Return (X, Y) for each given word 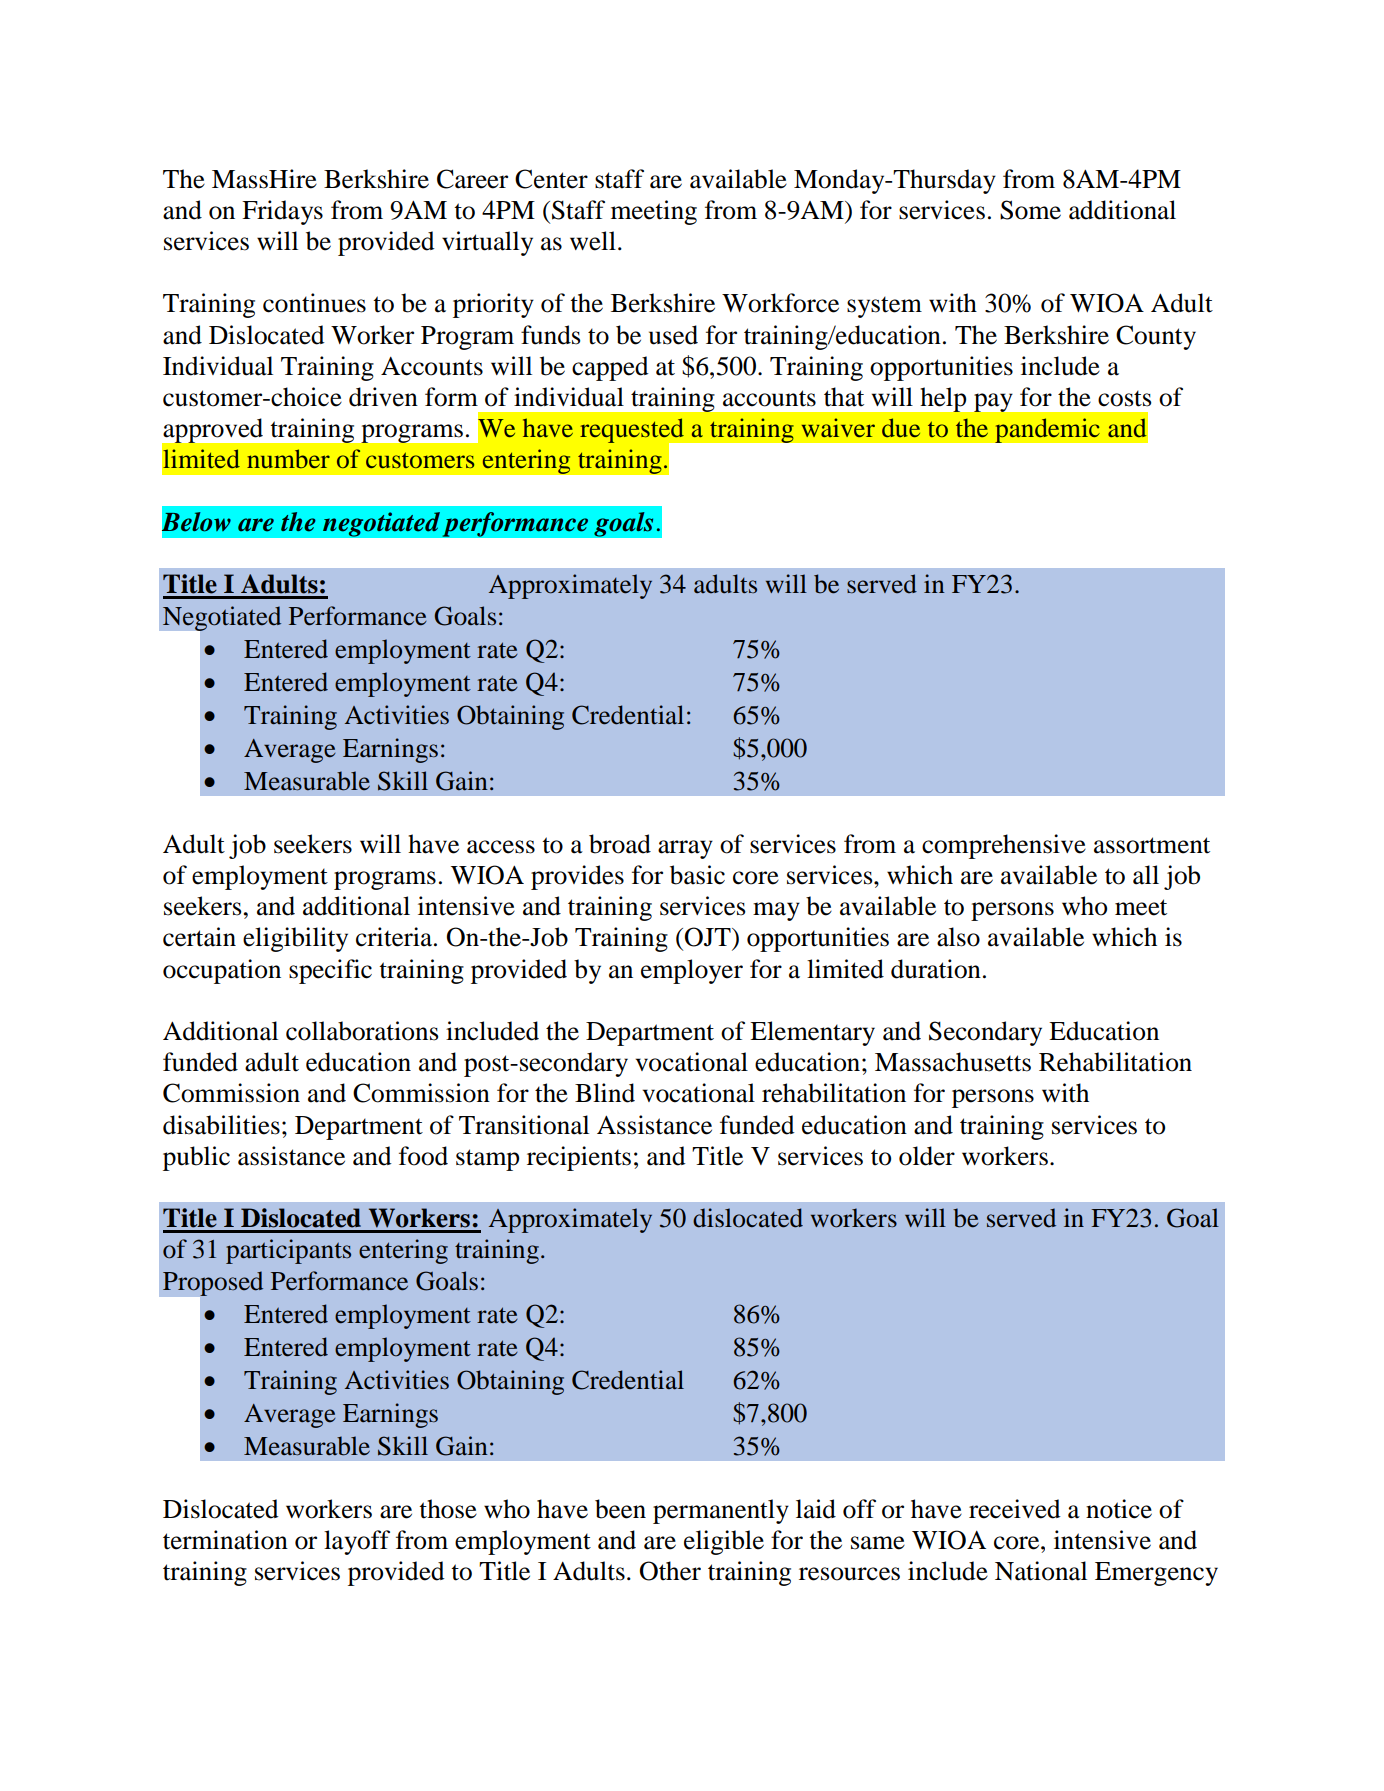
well (593, 241)
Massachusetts (953, 1062)
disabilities (221, 1125)
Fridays (282, 212)
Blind (605, 1093)
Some (1030, 210)
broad (620, 844)
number (288, 458)
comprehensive (1004, 846)
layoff (357, 1542)
